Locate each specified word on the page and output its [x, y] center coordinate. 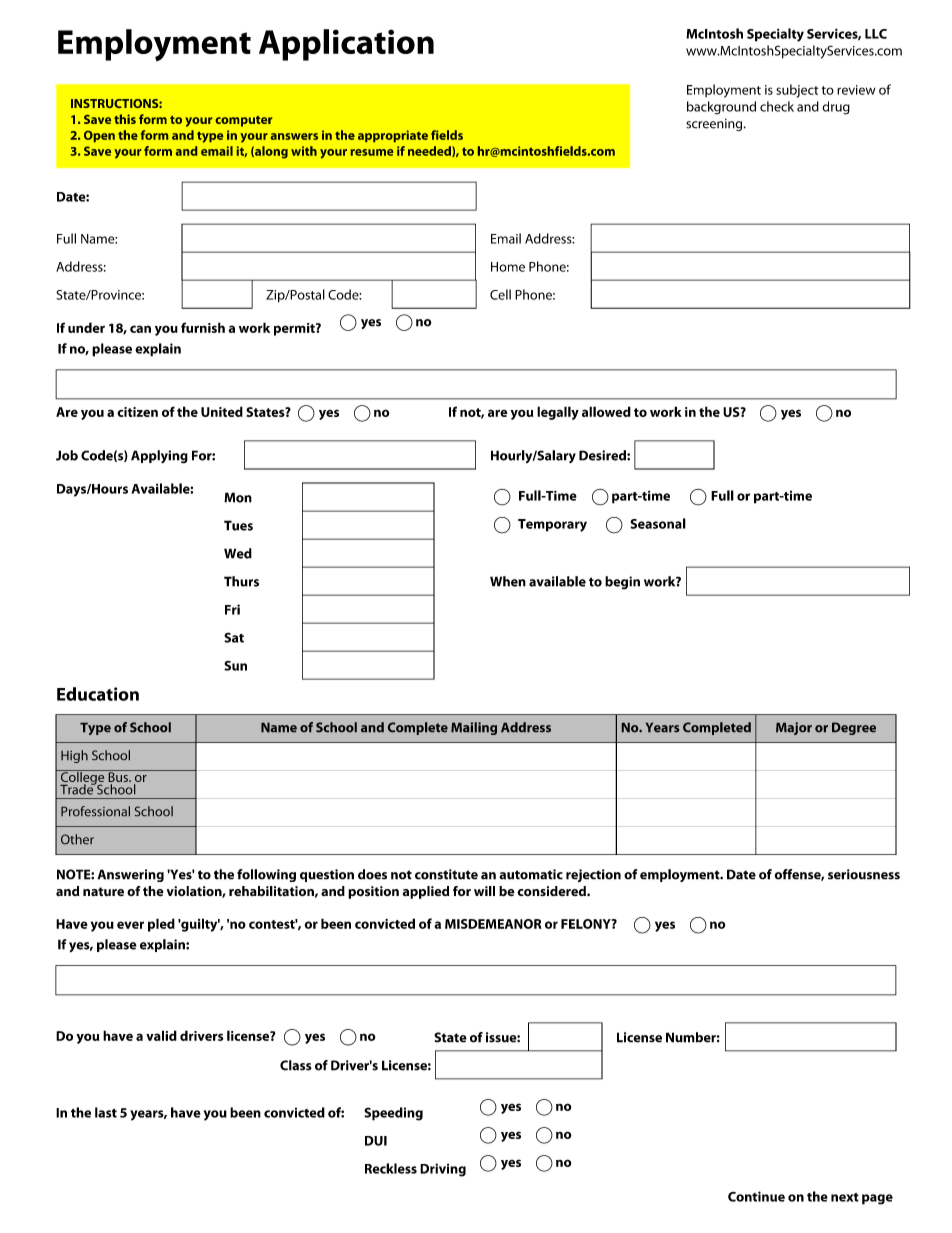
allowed [606, 411]
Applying [159, 457]
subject [797, 91]
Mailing [474, 728]
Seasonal [658, 523]
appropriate [393, 136]
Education [98, 694]
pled [161, 925]
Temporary [552, 525]
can [140, 329]
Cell [500, 294]
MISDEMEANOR [493, 924]
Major [794, 728]
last [106, 1112]
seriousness [864, 874]
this [125, 119]
